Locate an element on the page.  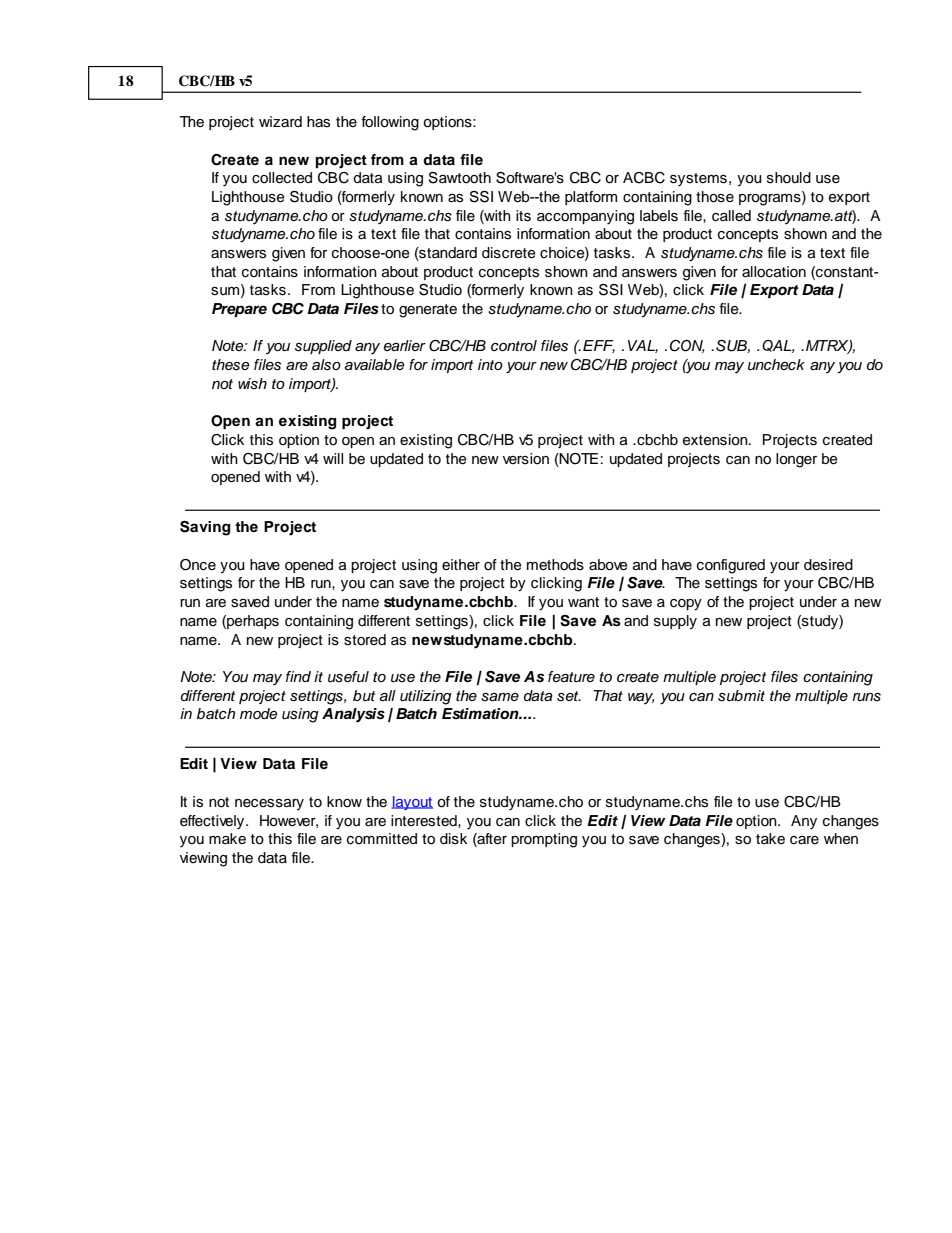
should is located at coordinates (789, 178).
